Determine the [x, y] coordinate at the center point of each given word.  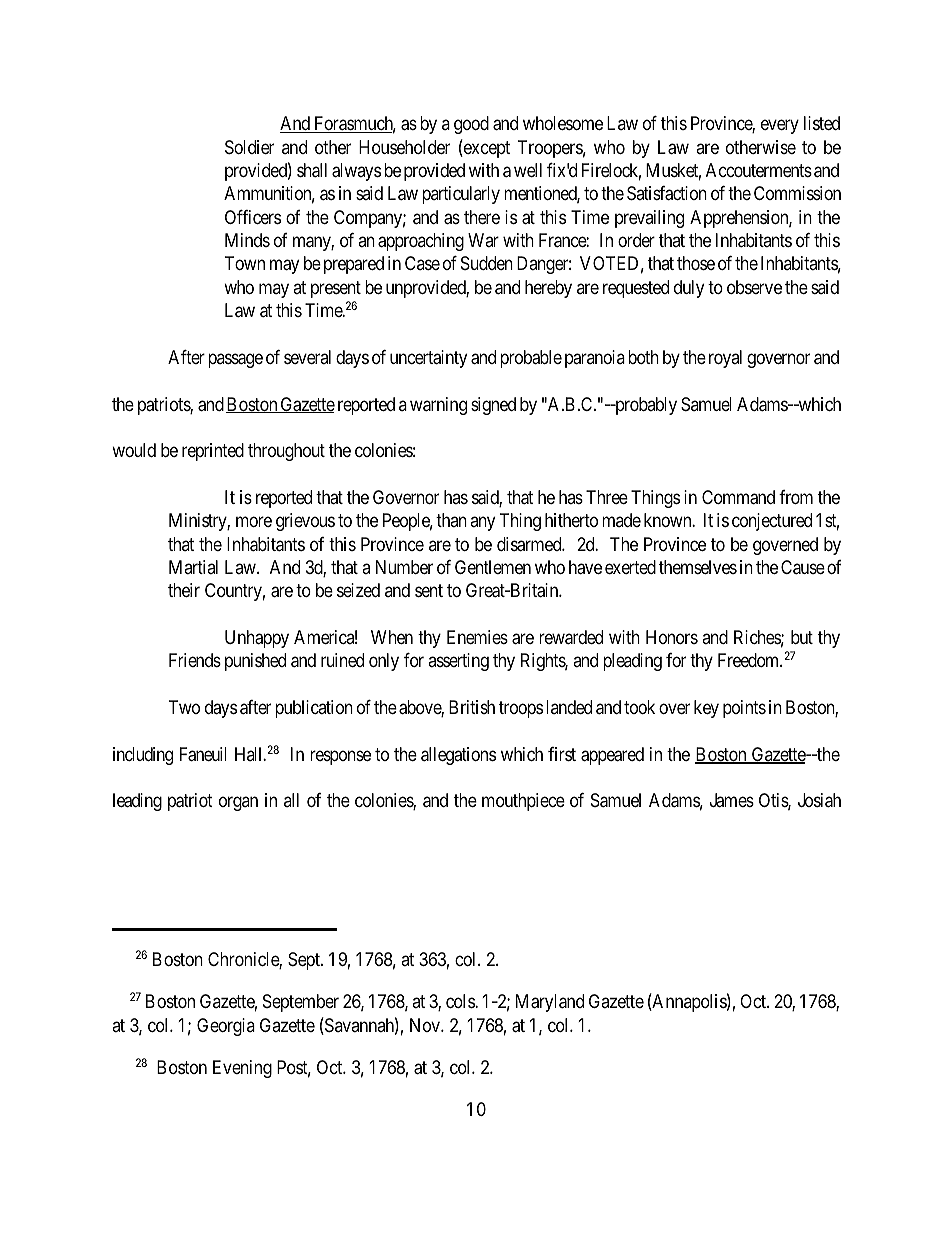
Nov [426, 1025]
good [471, 125]
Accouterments [759, 170]
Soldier [249, 147]
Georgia [226, 1027]
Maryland [550, 1003]
